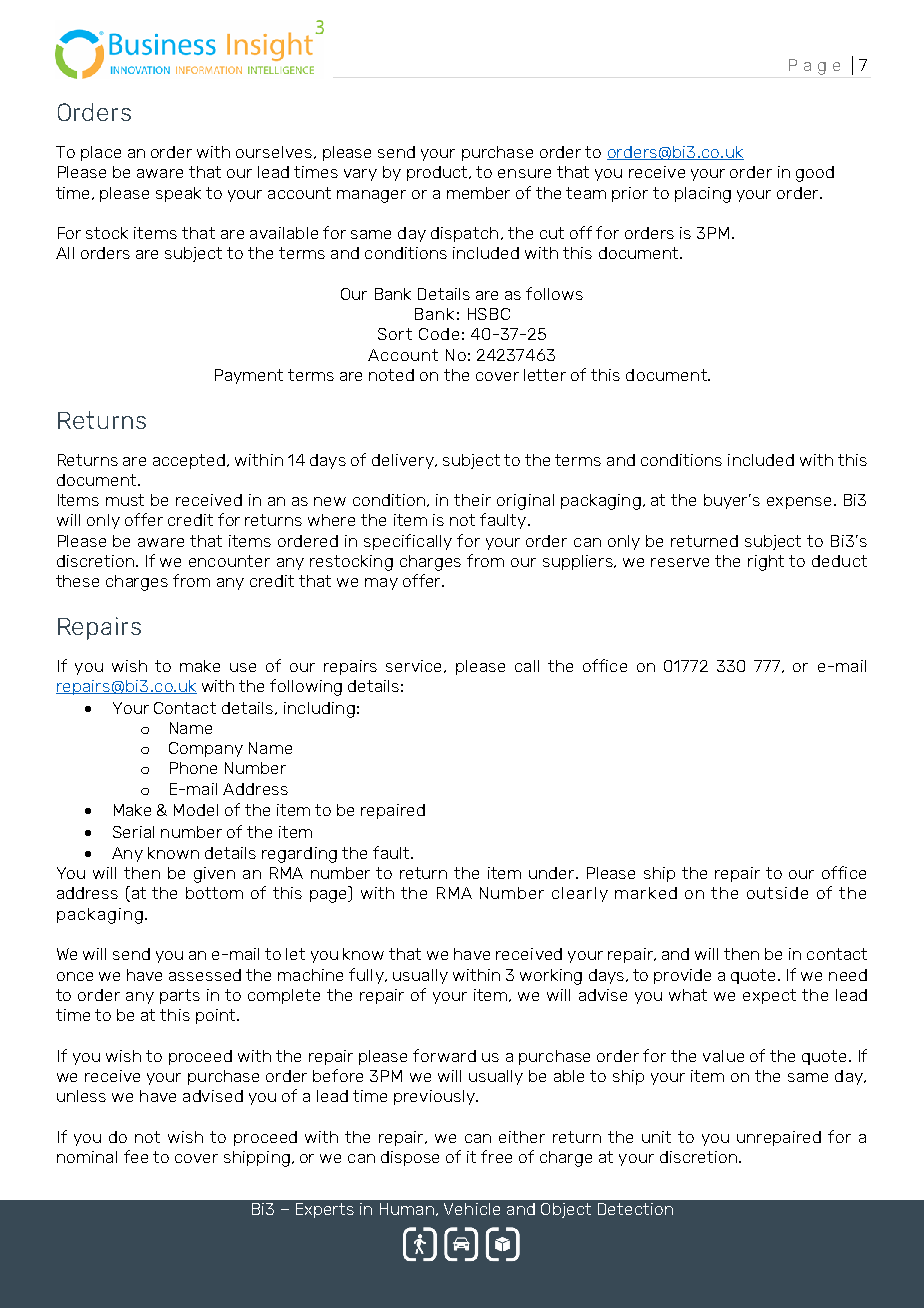 Image resolution: width=924 pixels, height=1308 pixels. Describe the element at coordinates (703, 195) in the document. I see `placing` at that location.
